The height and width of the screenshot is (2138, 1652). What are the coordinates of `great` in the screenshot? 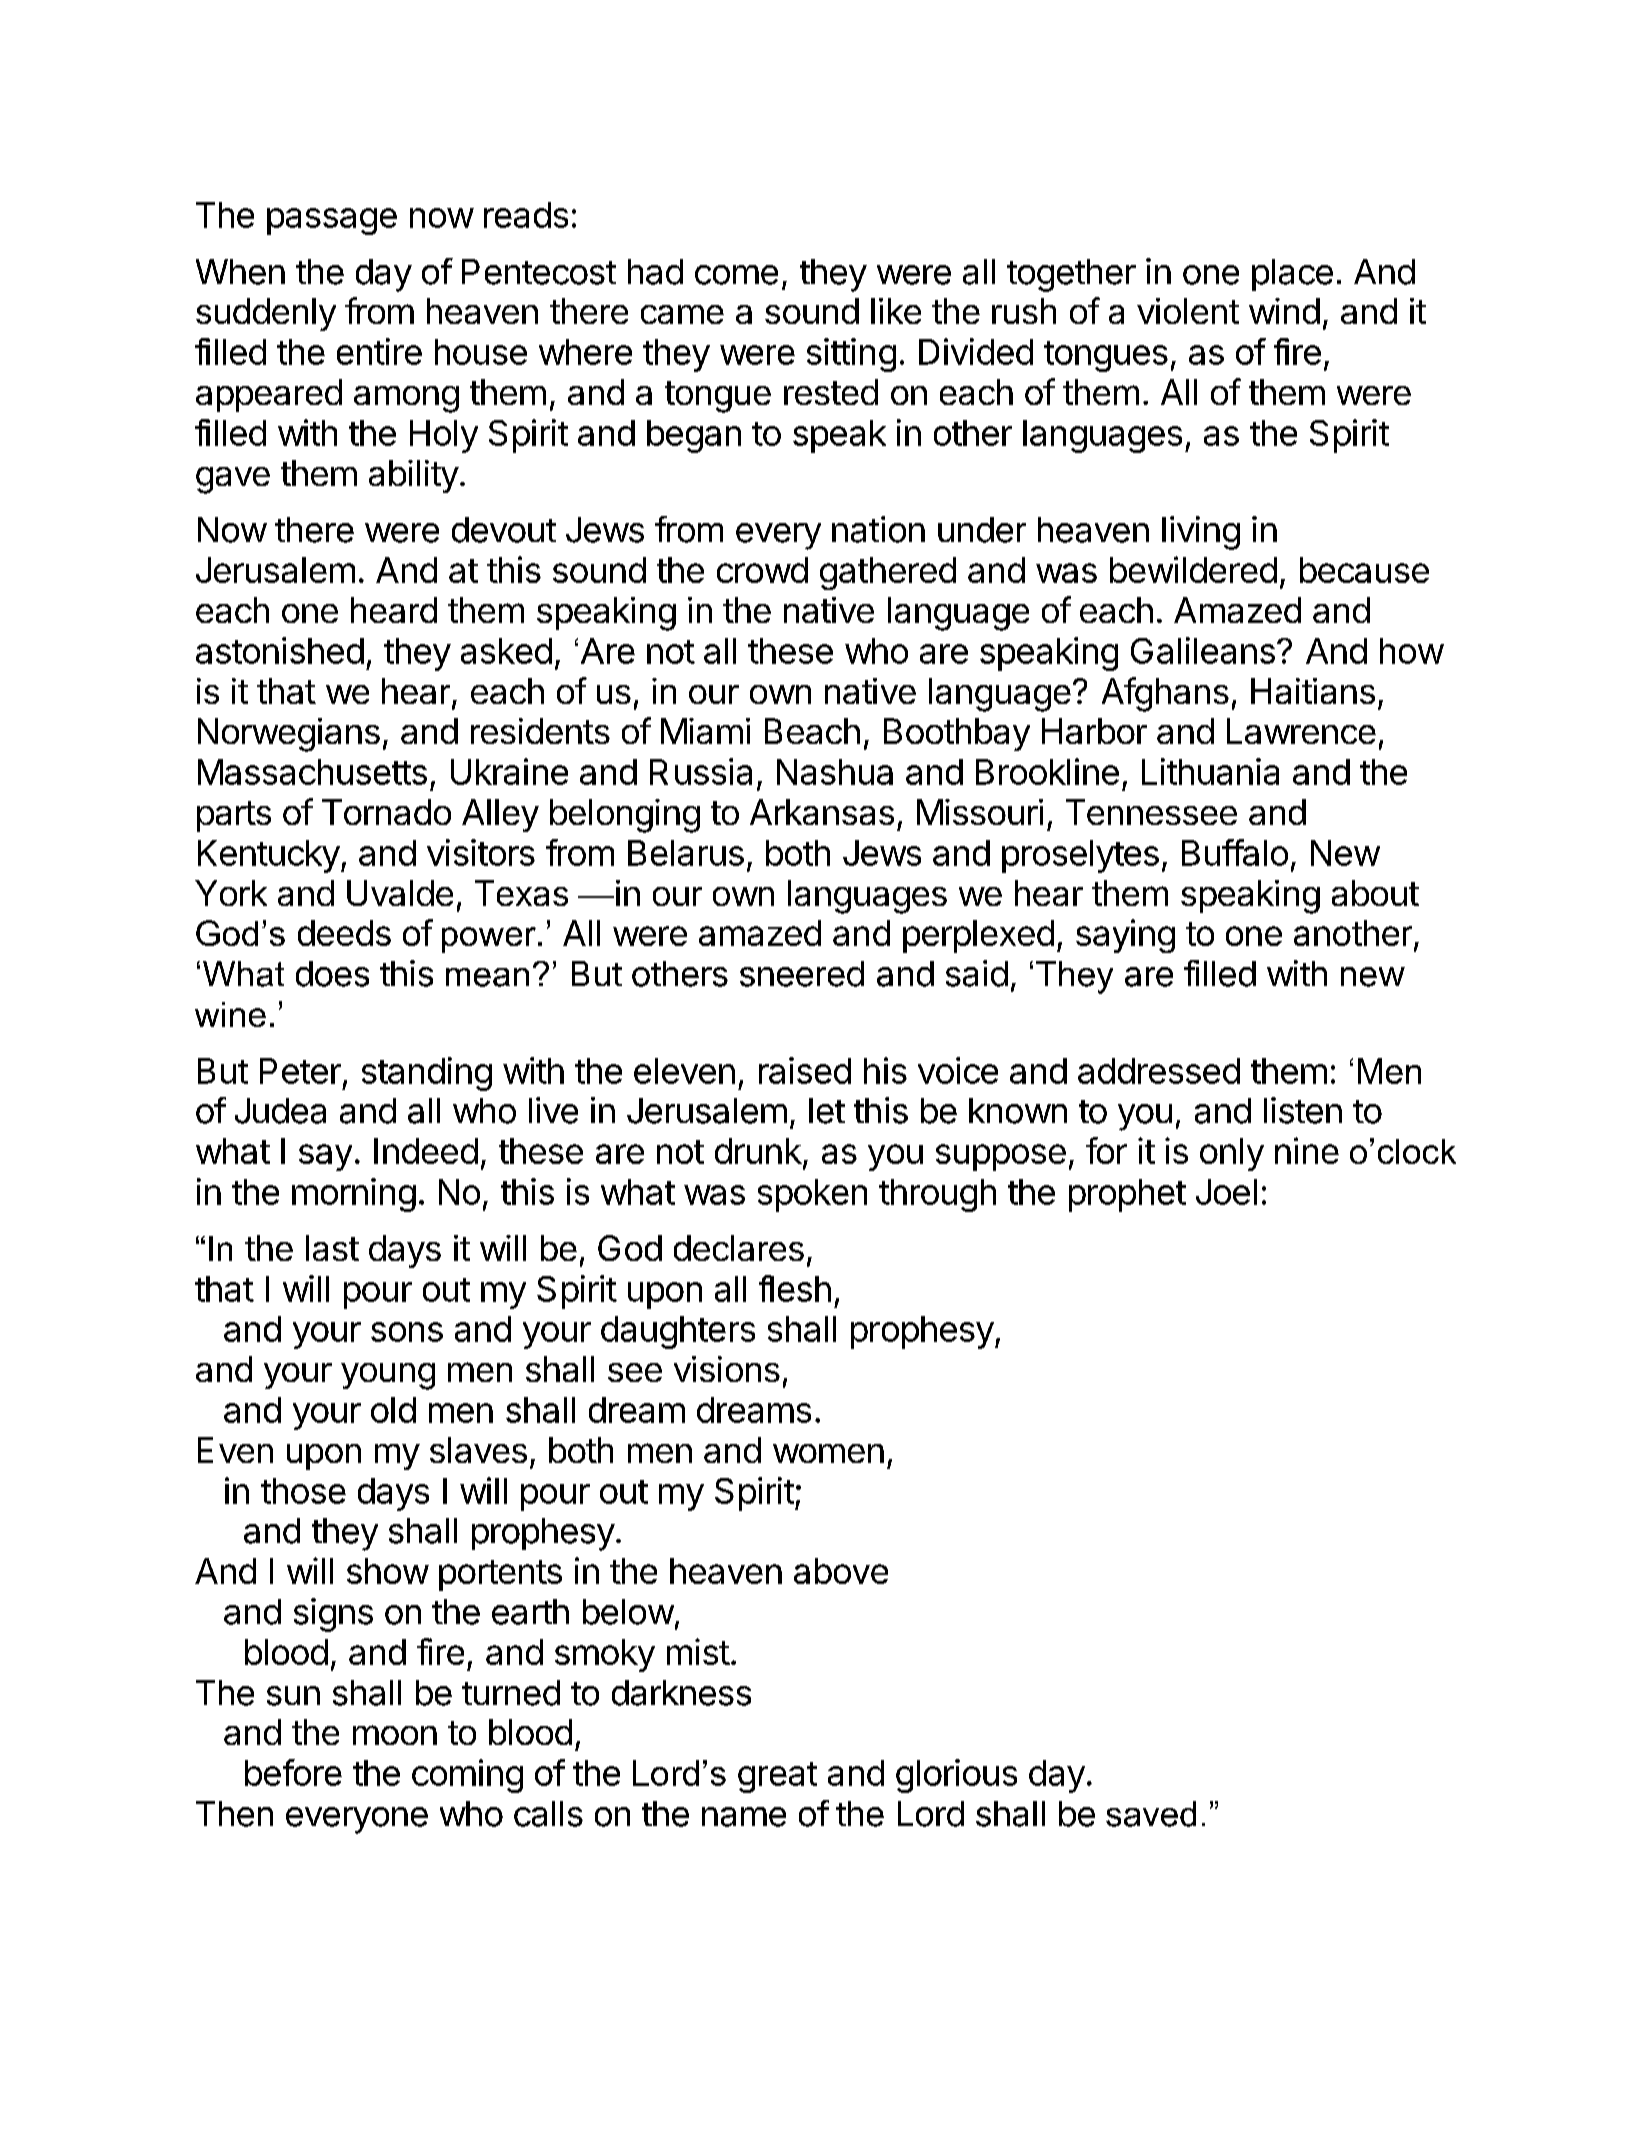 It's located at (777, 1777).
